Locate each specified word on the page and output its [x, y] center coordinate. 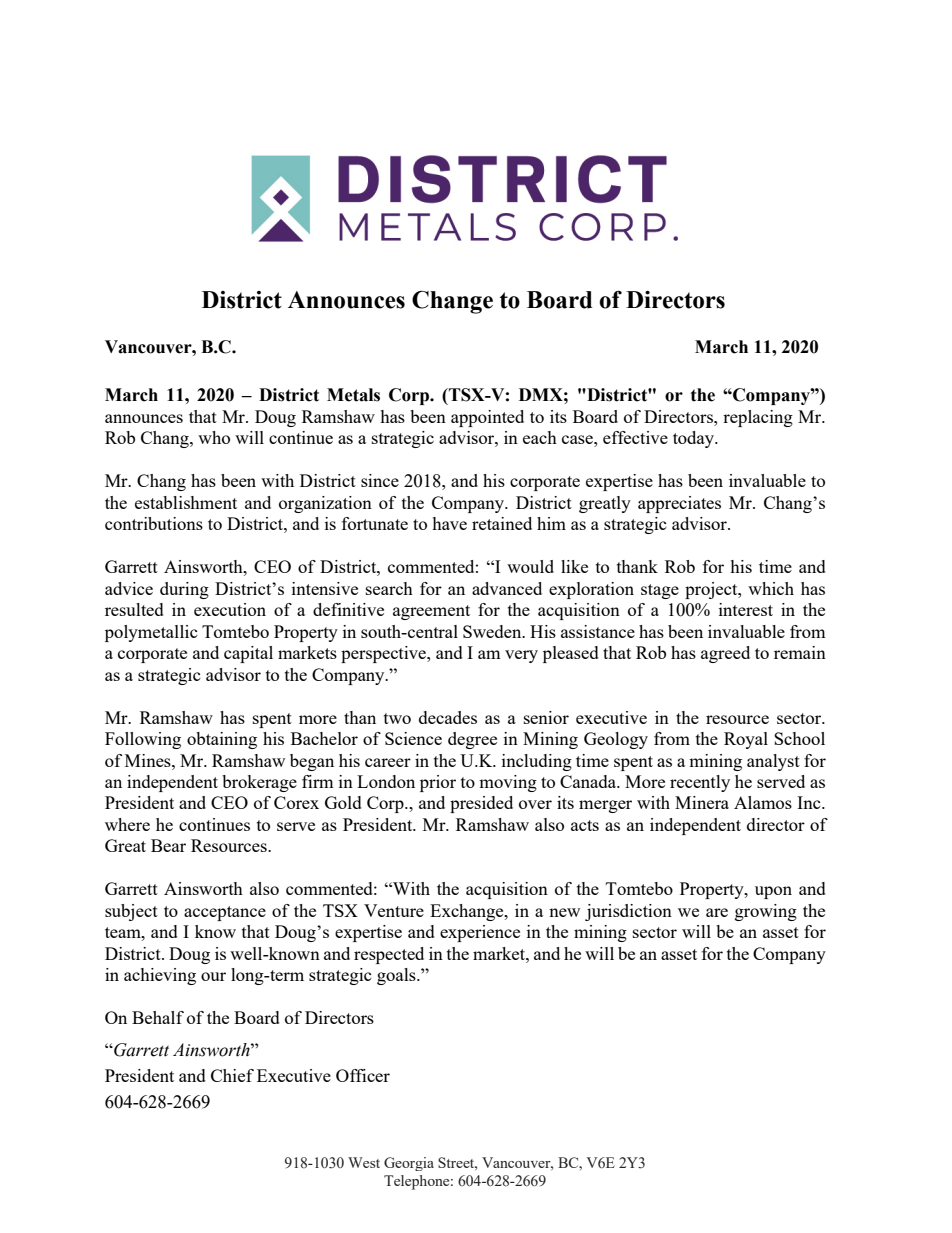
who [214, 437]
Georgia [409, 1164]
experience [480, 933]
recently [700, 783]
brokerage [259, 783]
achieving [160, 976]
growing [766, 912]
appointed [487, 418]
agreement [431, 612]
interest [746, 609]
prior [438, 783]
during [184, 590]
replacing [758, 418]
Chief [232, 1075]
